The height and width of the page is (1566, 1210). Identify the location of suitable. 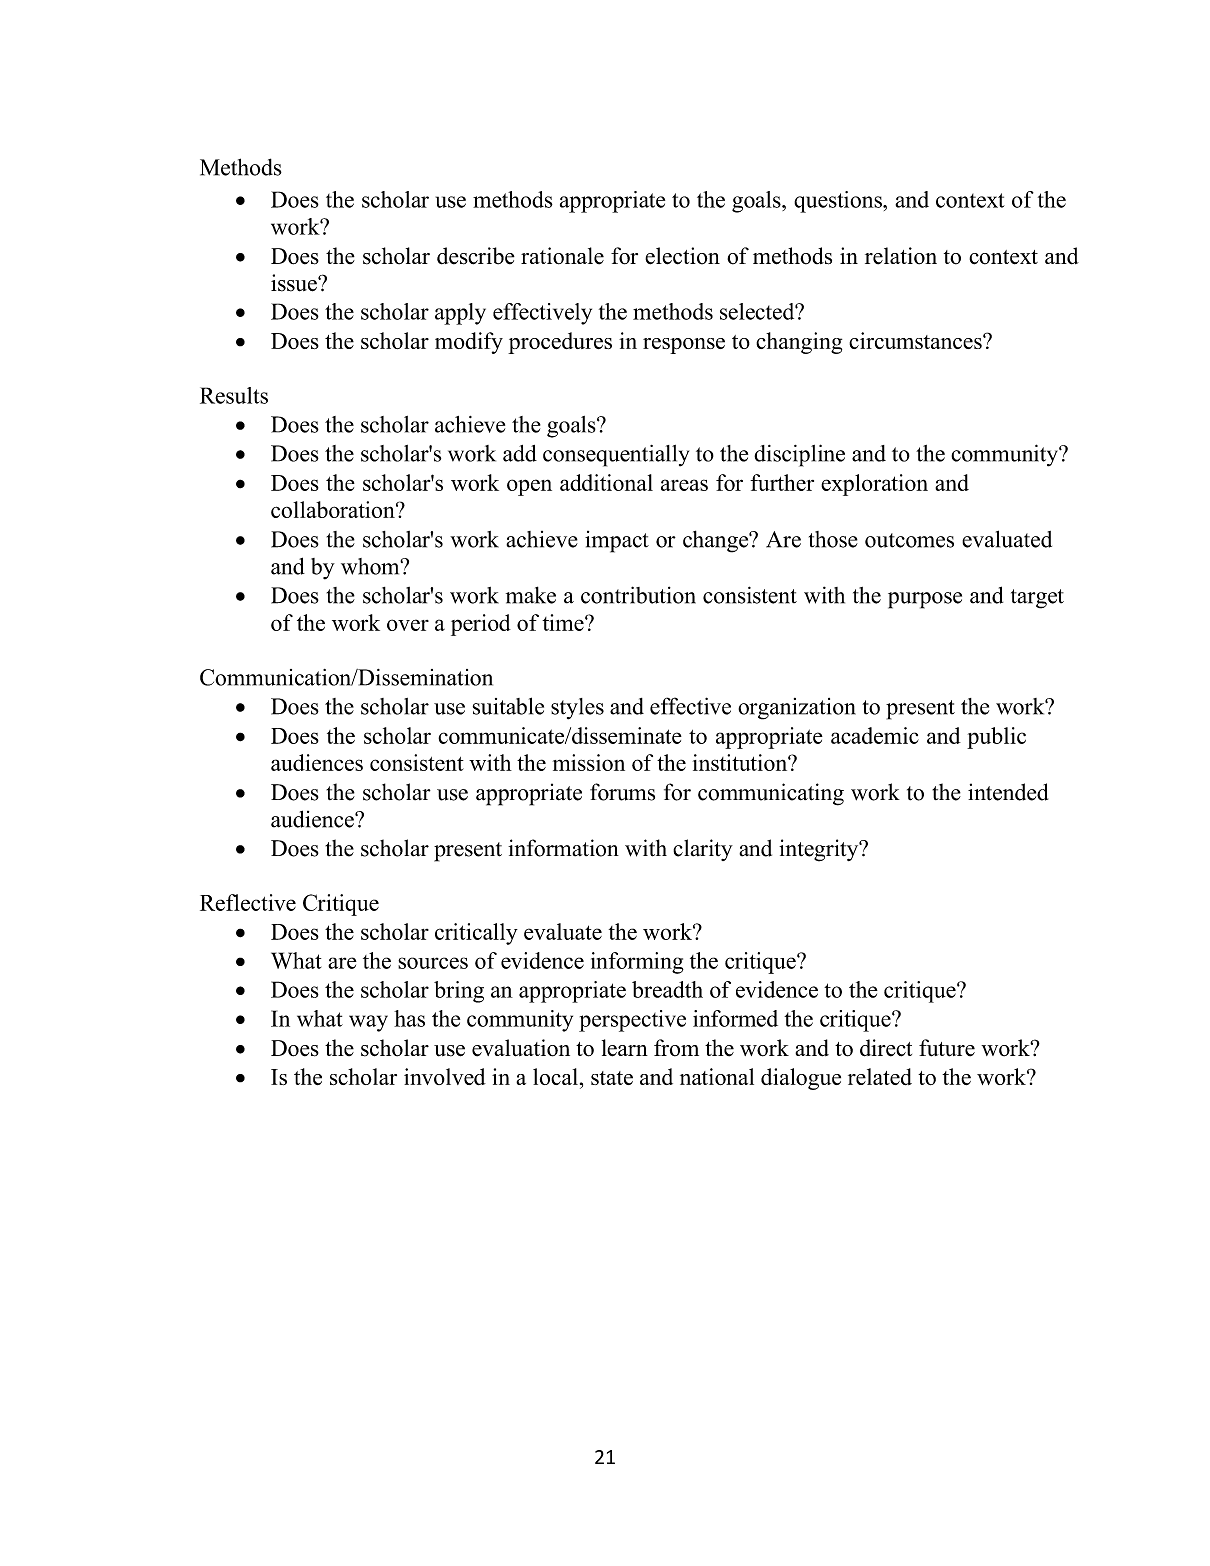
(508, 706).
